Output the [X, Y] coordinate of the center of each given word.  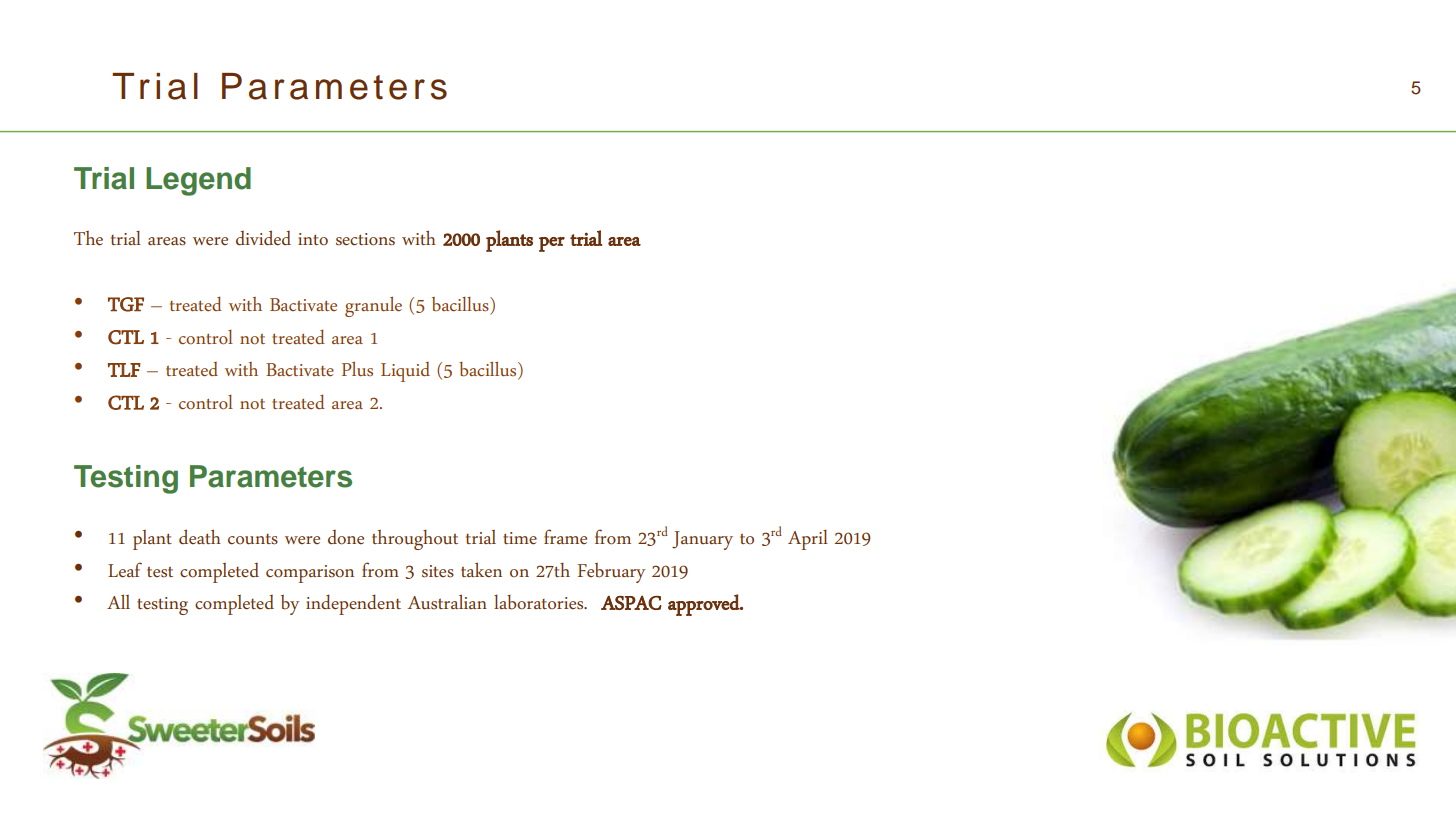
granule [373, 307]
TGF [126, 304]
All [118, 601]
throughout [415, 540]
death [200, 536]
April [808, 540]
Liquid [405, 372]
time [520, 538]
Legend [198, 181]
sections [365, 239]
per [552, 244]
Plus [357, 369]
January [702, 540]
